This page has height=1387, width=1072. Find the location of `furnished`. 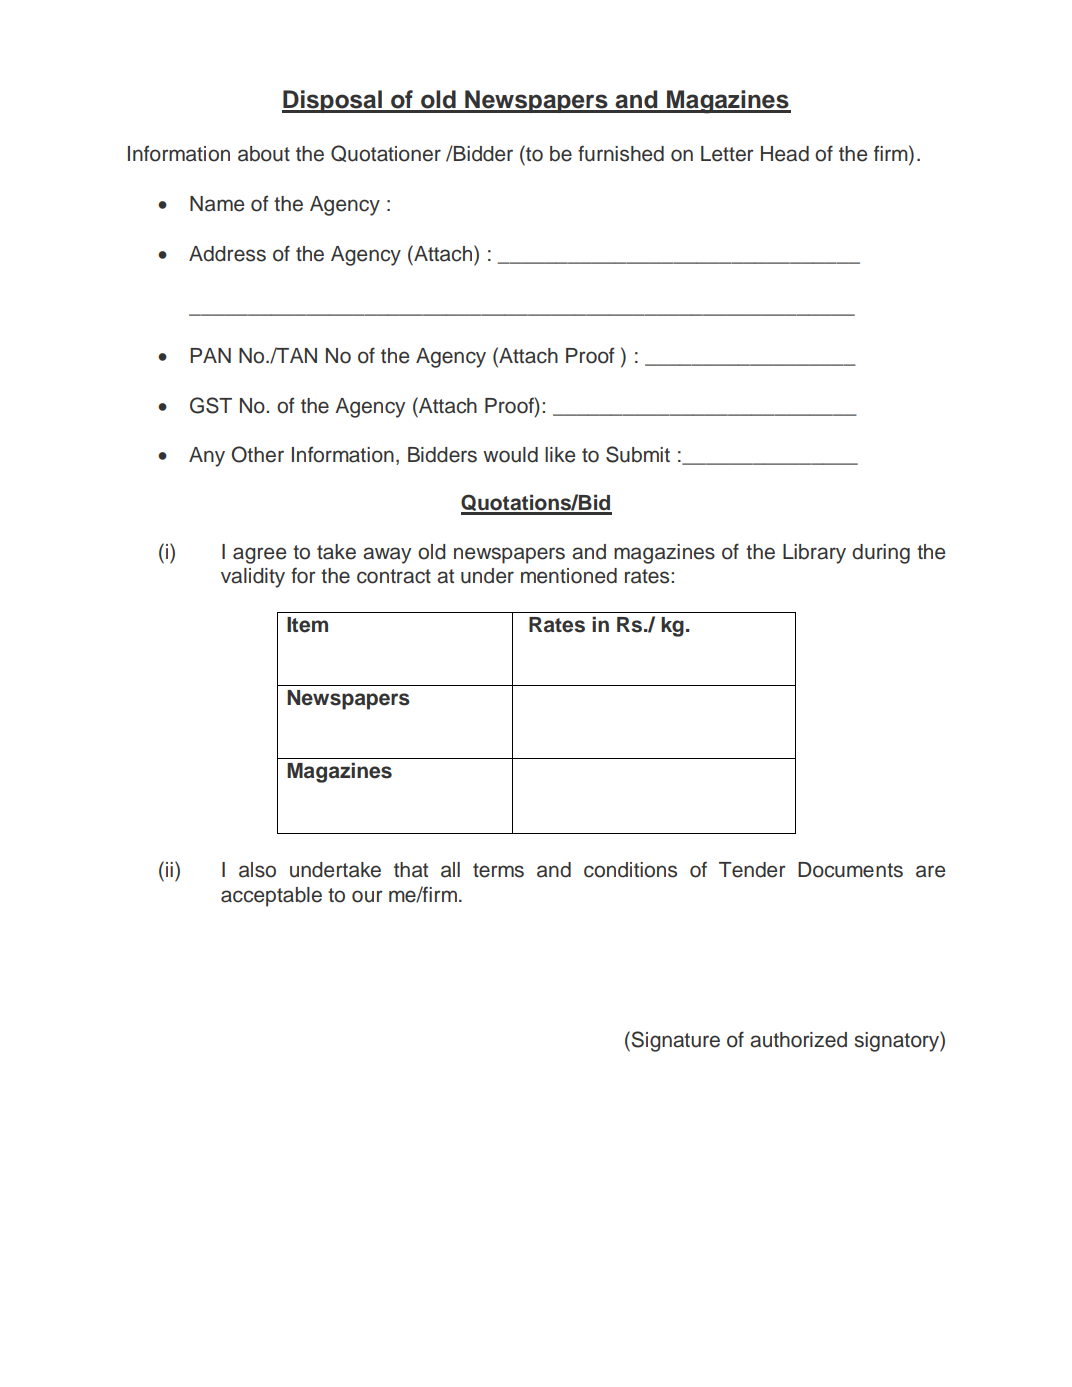

furnished is located at coordinates (621, 153).
